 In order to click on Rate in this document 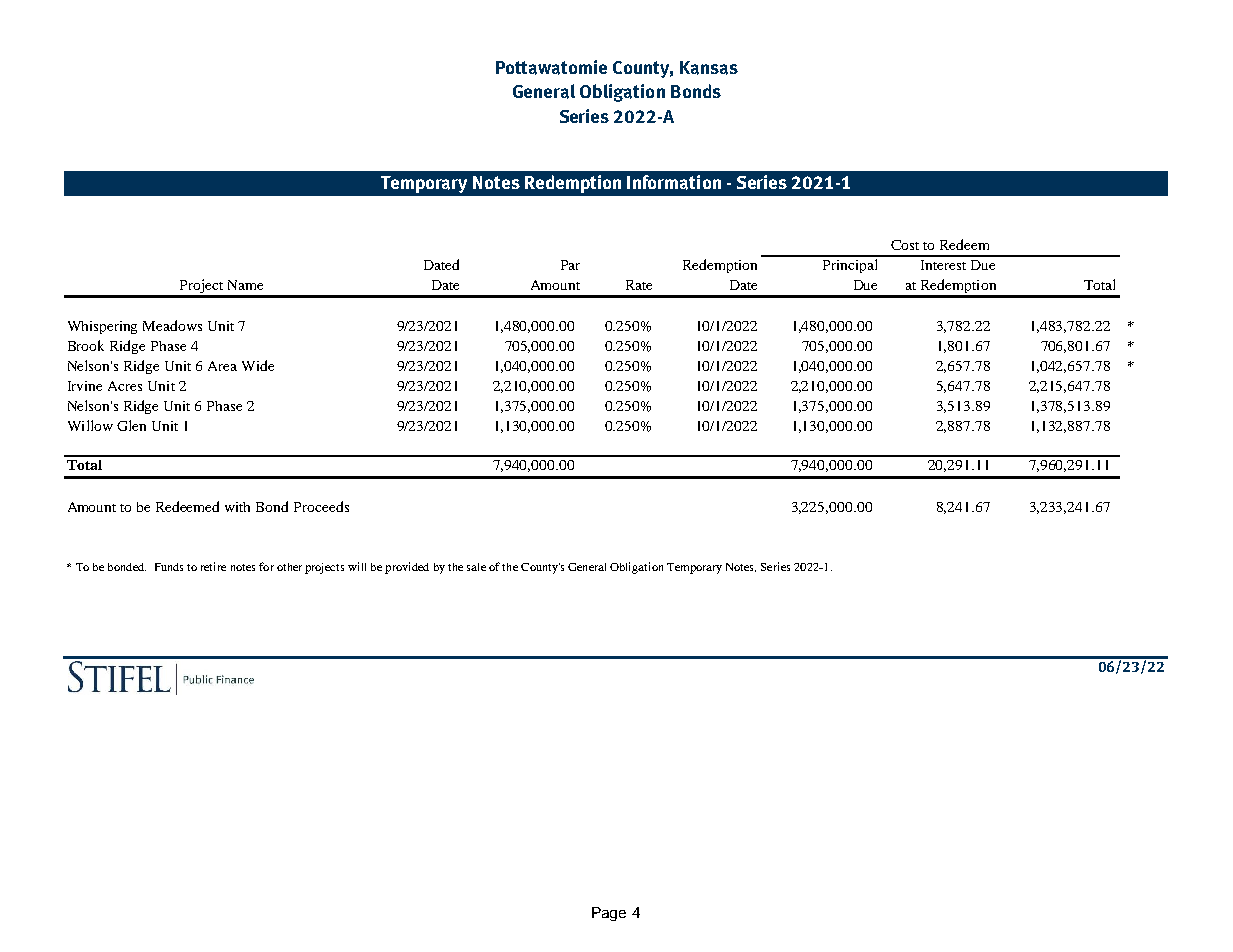, I will do `click(639, 285)`.
